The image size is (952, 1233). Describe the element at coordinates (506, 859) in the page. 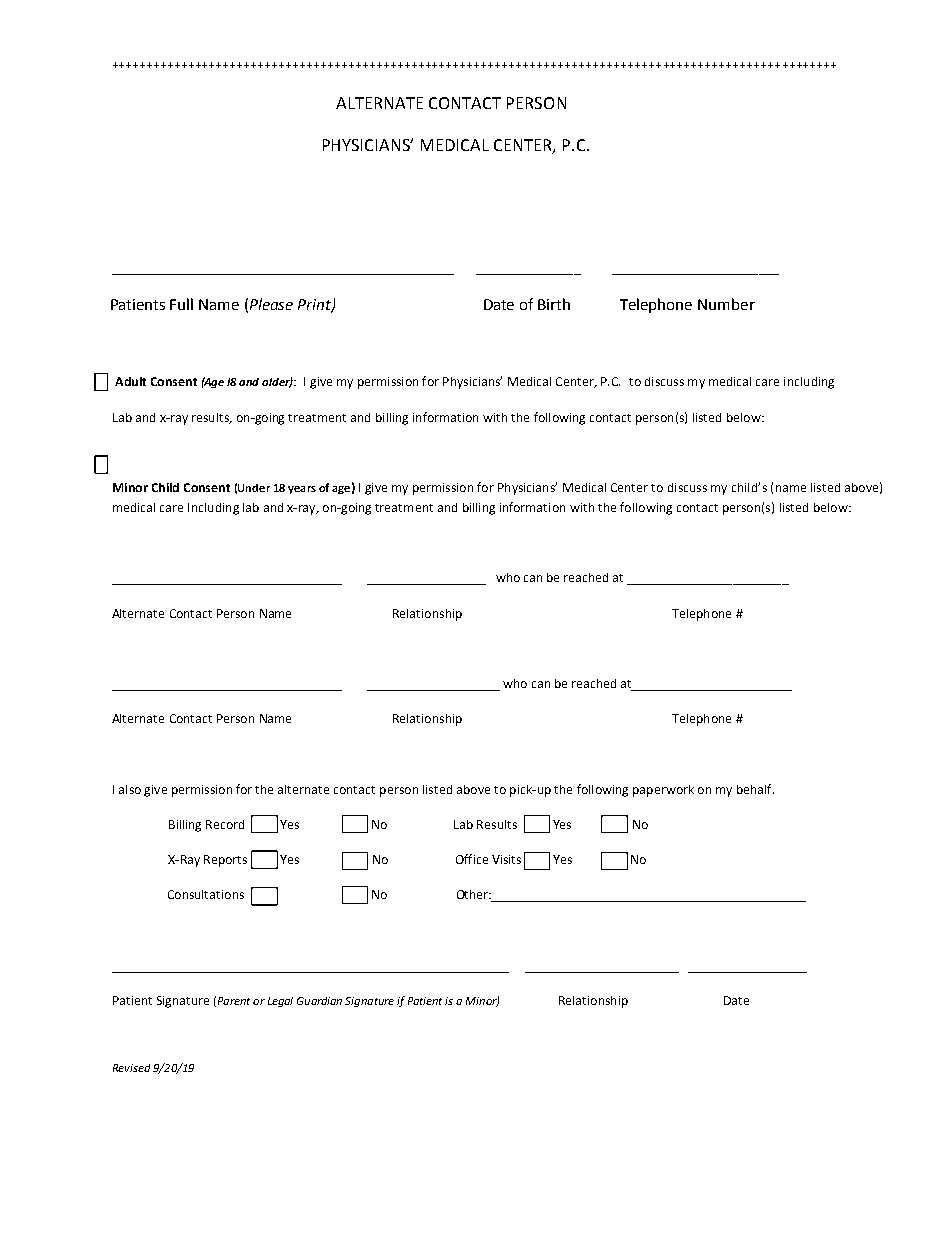

I see `Visits` at that location.
